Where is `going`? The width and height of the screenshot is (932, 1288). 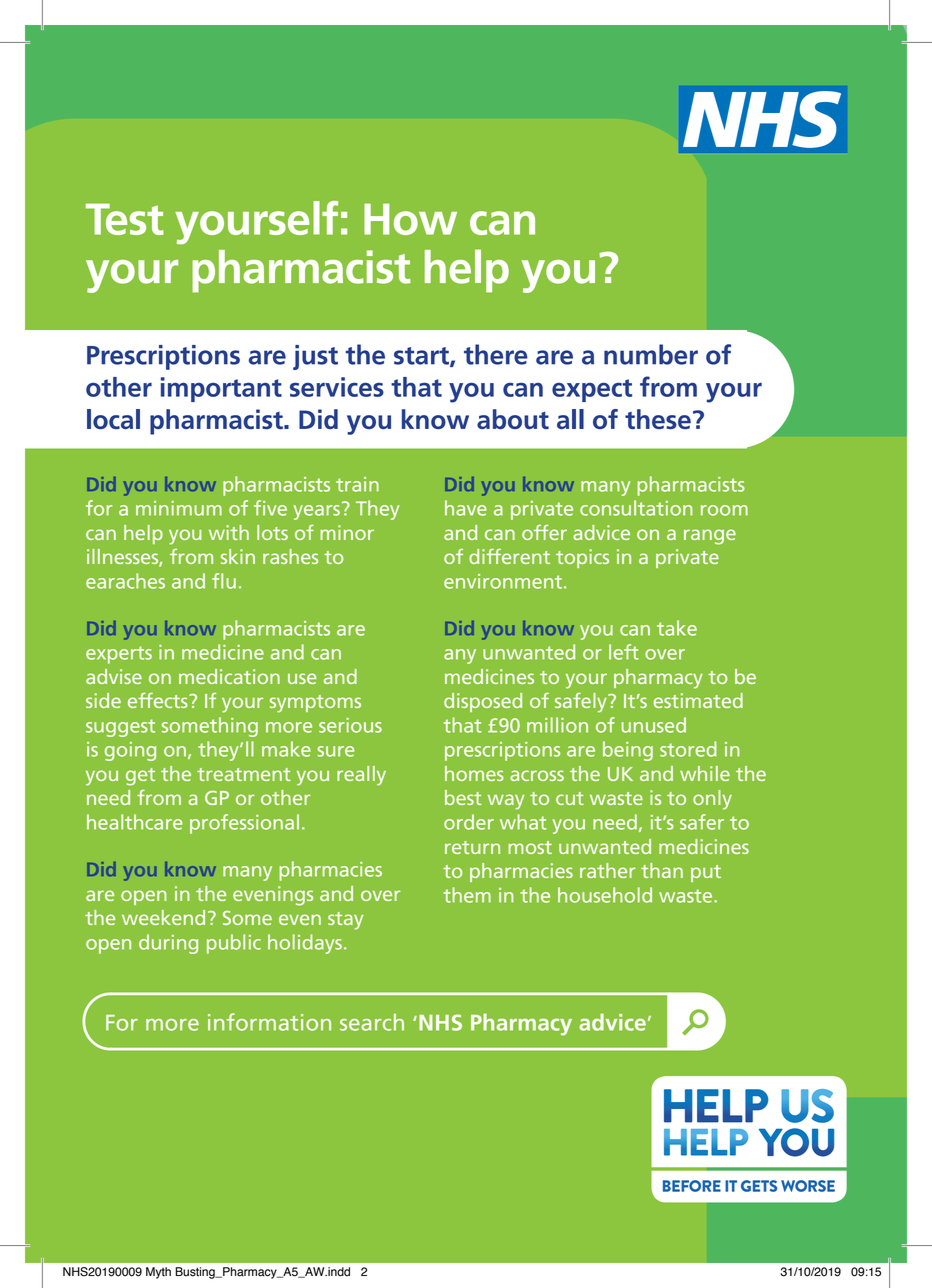 going is located at coordinates (130, 751).
